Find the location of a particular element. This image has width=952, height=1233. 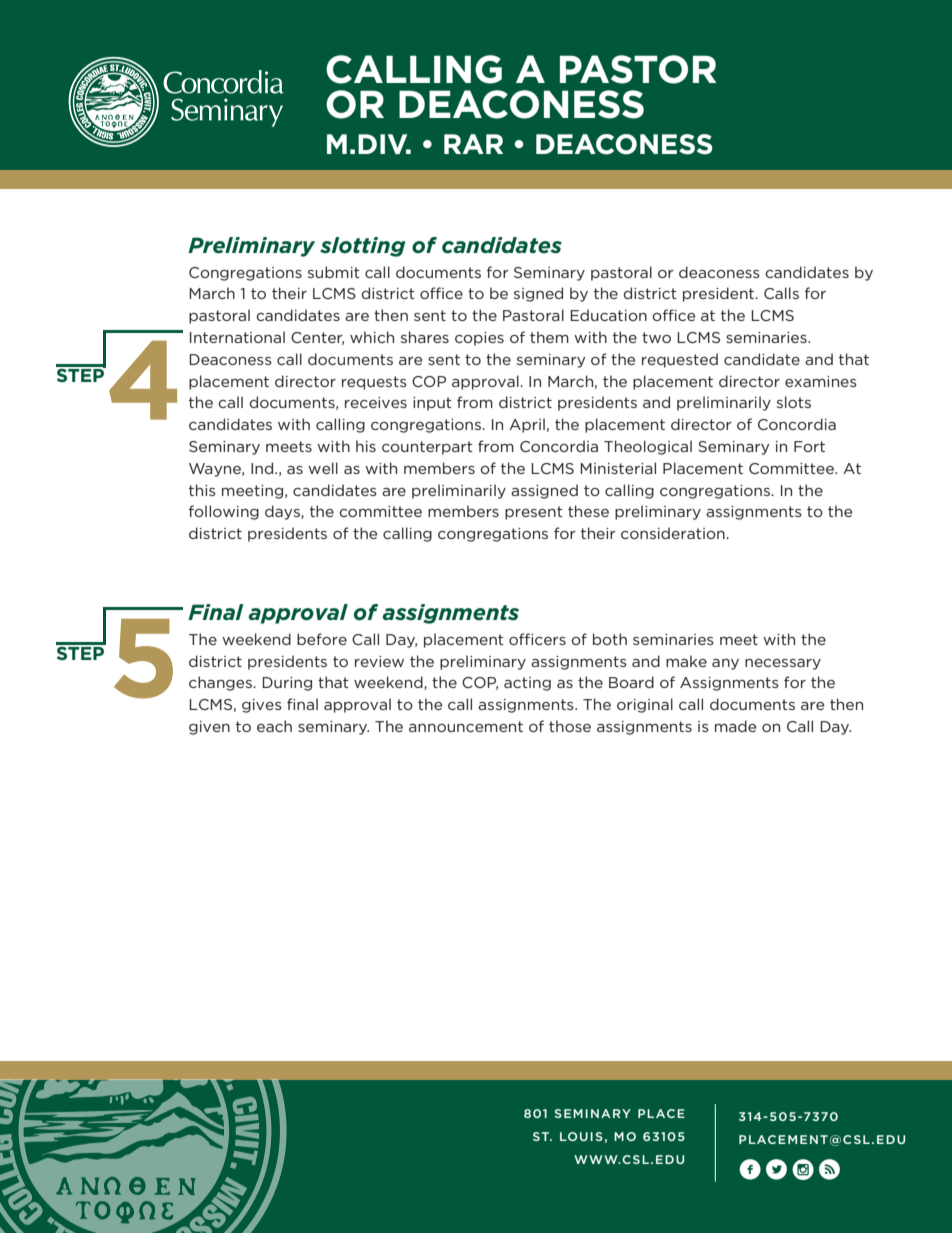

gives is located at coordinates (262, 706).
